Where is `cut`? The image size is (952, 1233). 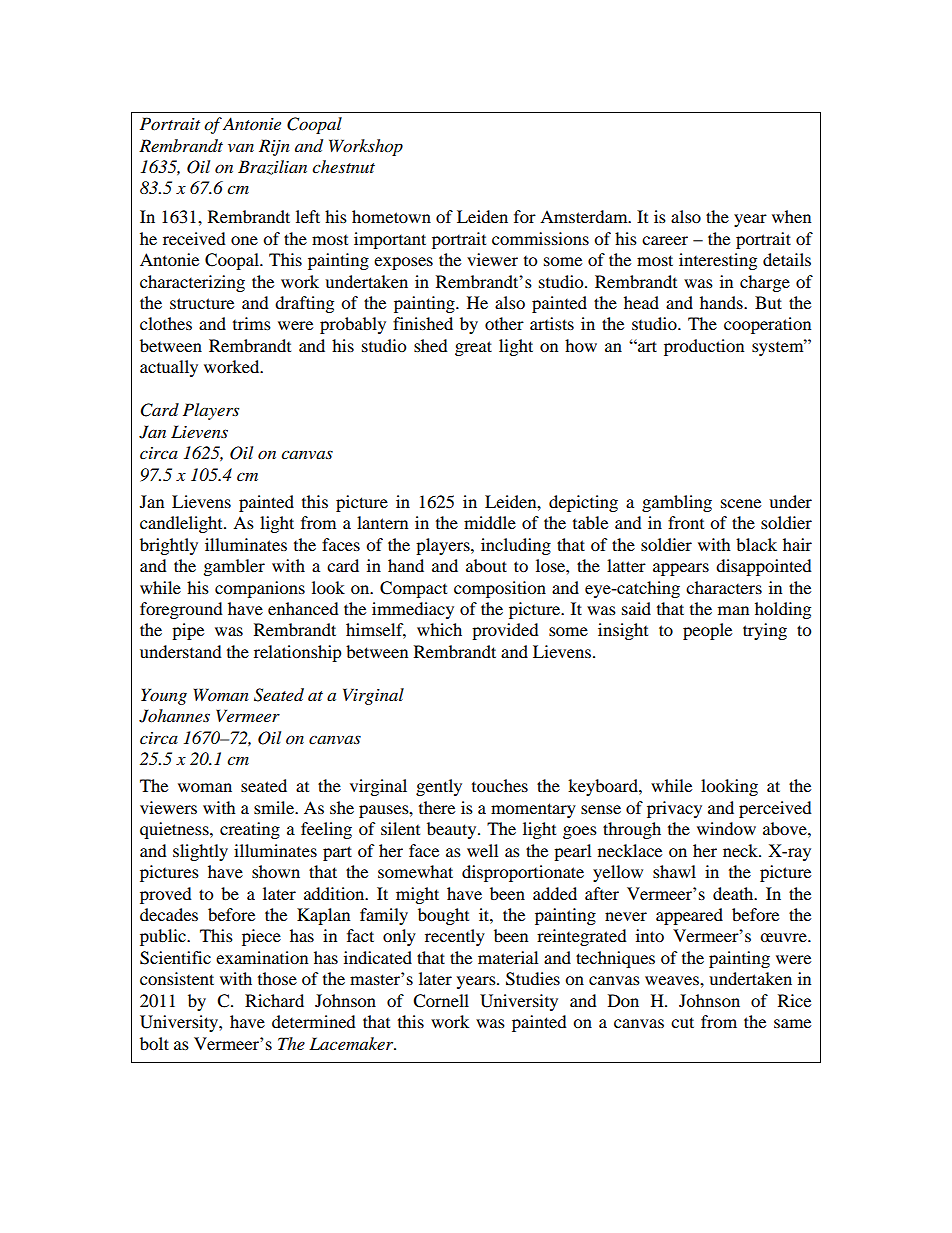
cut is located at coordinates (682, 1022).
